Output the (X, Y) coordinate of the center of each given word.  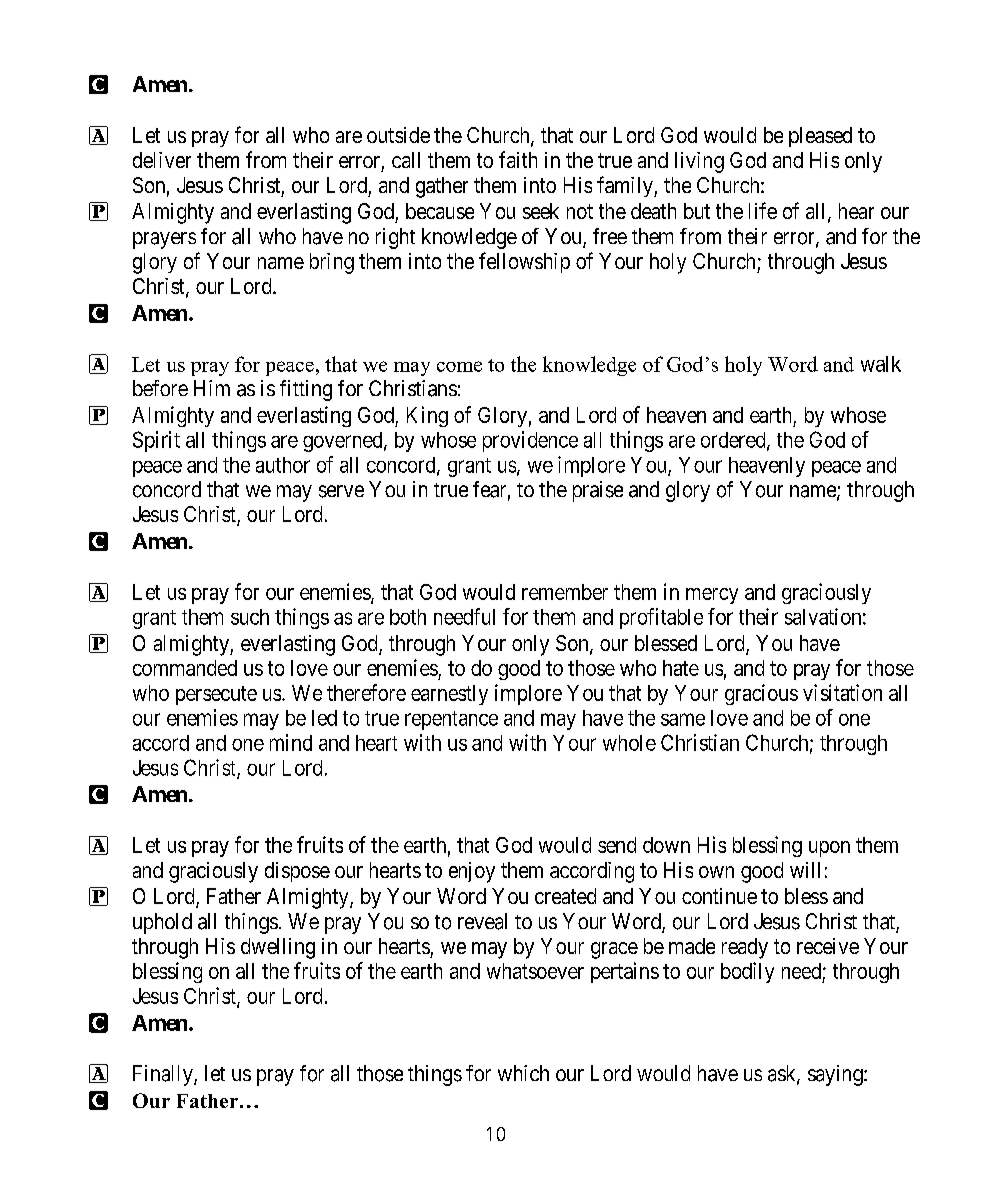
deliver (162, 160)
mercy (712, 596)
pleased (820, 137)
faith (518, 159)
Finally (164, 1075)
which (523, 1073)
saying (836, 1075)
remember (565, 592)
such (250, 617)
